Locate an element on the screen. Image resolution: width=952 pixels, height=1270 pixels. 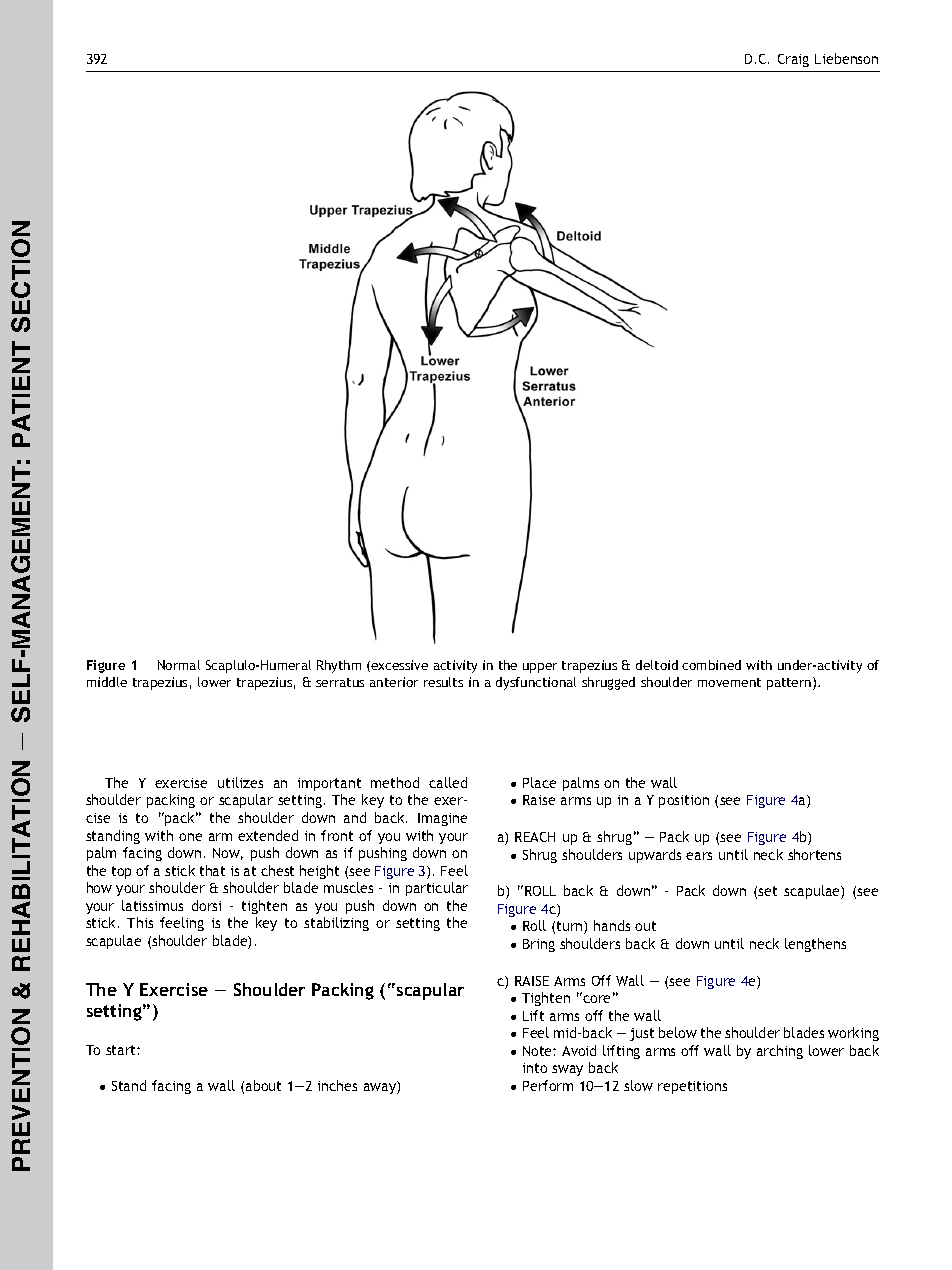
Normal is located at coordinates (179, 665).
